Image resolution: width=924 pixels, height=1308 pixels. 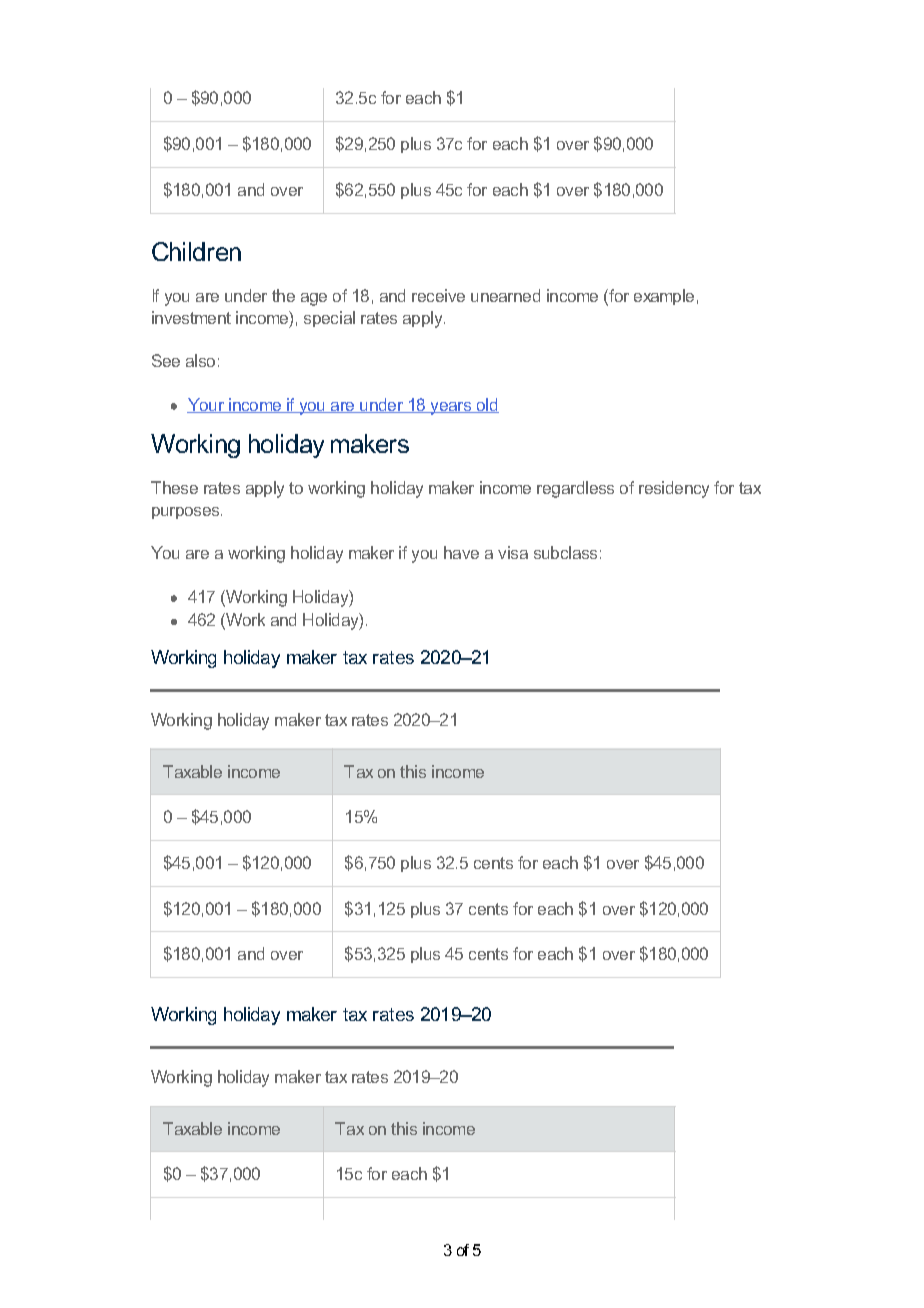 What do you see at coordinates (674, 489) in the screenshot?
I see `residency` at bounding box center [674, 489].
